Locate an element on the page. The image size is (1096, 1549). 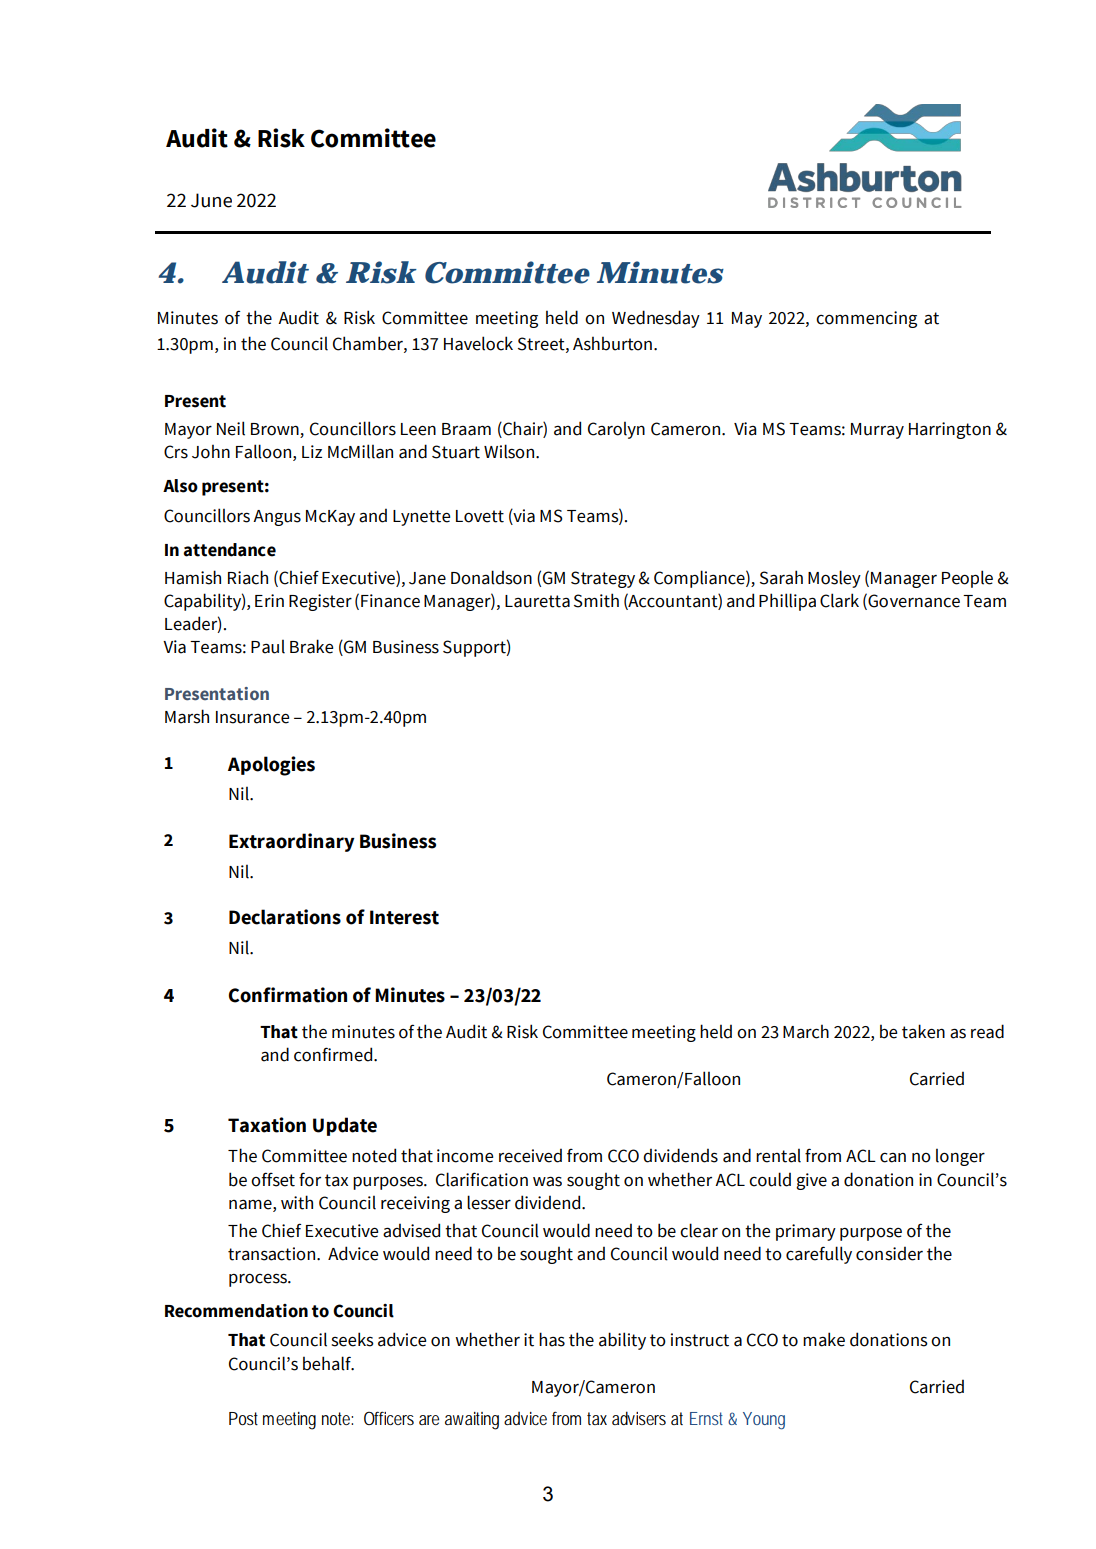
can is located at coordinates (893, 1158).
